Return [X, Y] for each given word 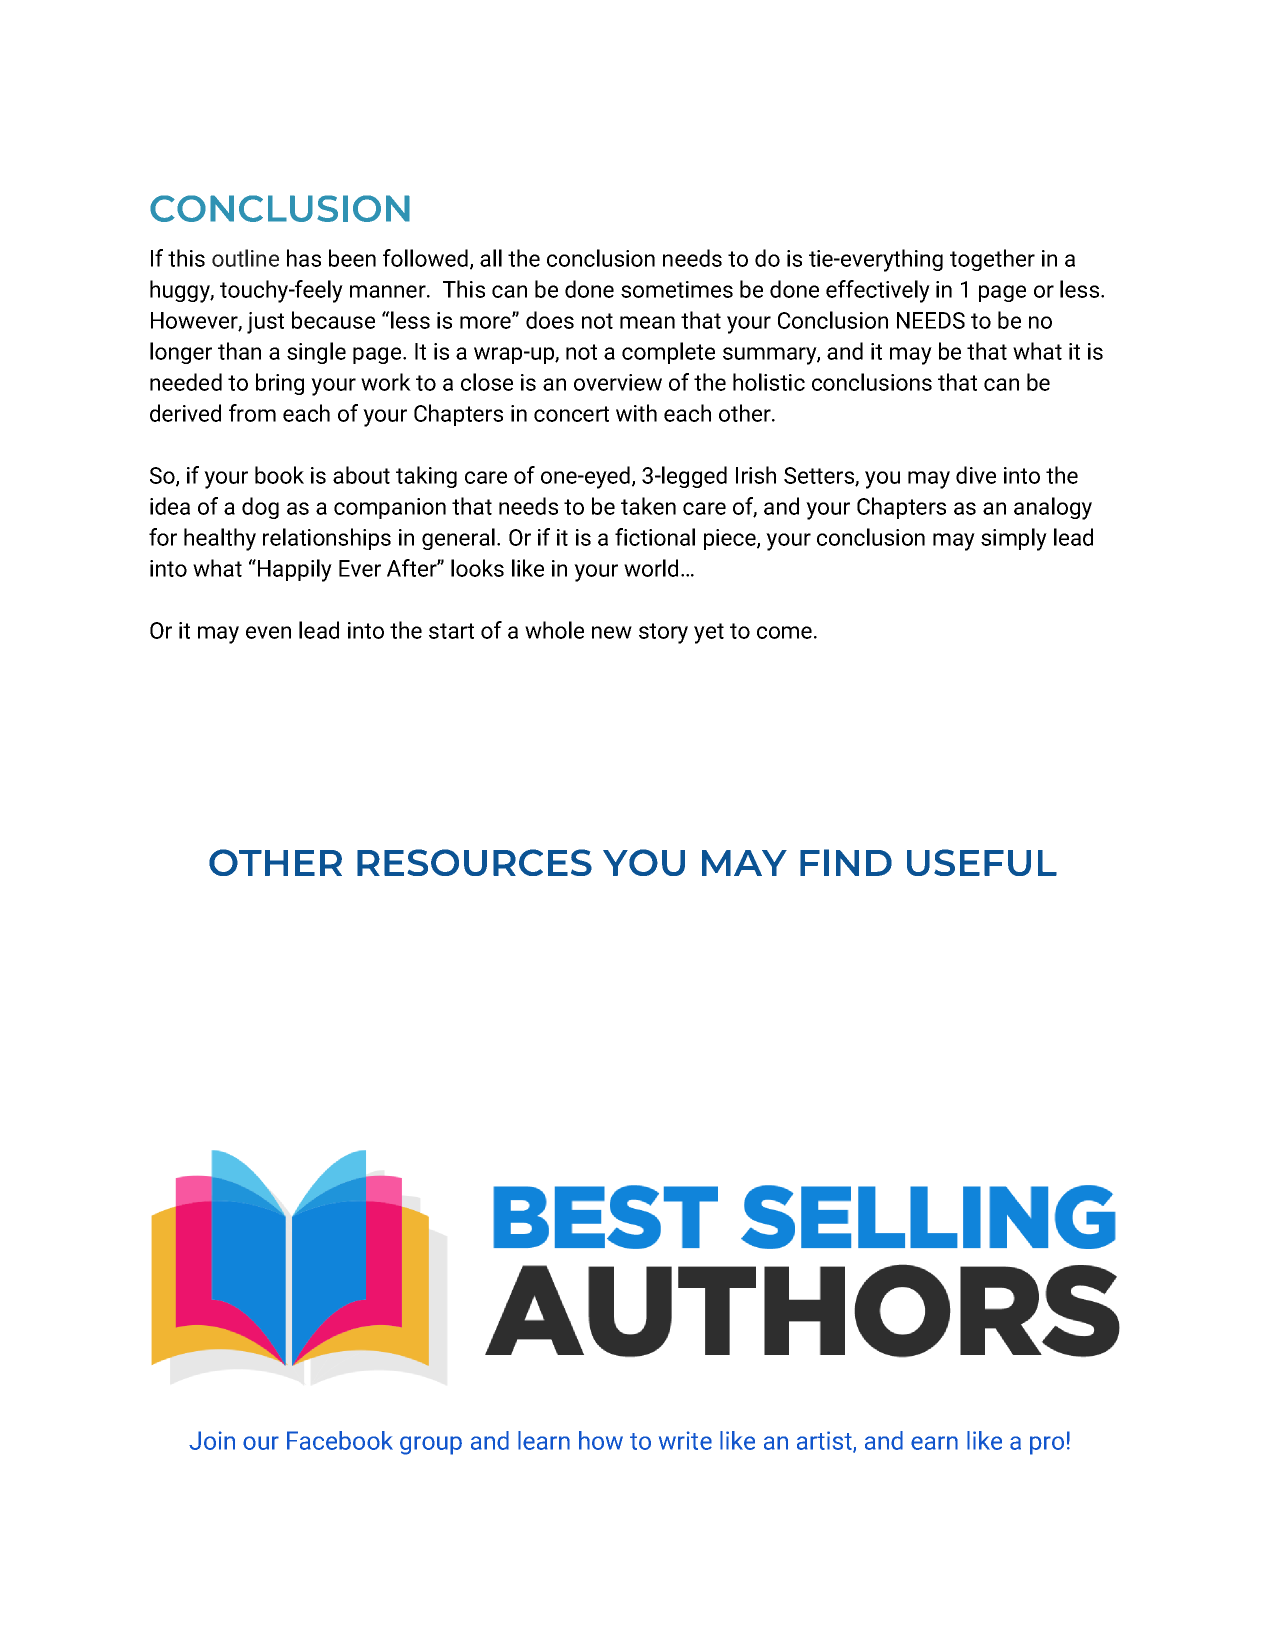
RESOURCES [474, 862]
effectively [878, 291]
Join [212, 1440]
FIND [846, 862]
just [265, 323]
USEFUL [982, 862]
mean [647, 322]
